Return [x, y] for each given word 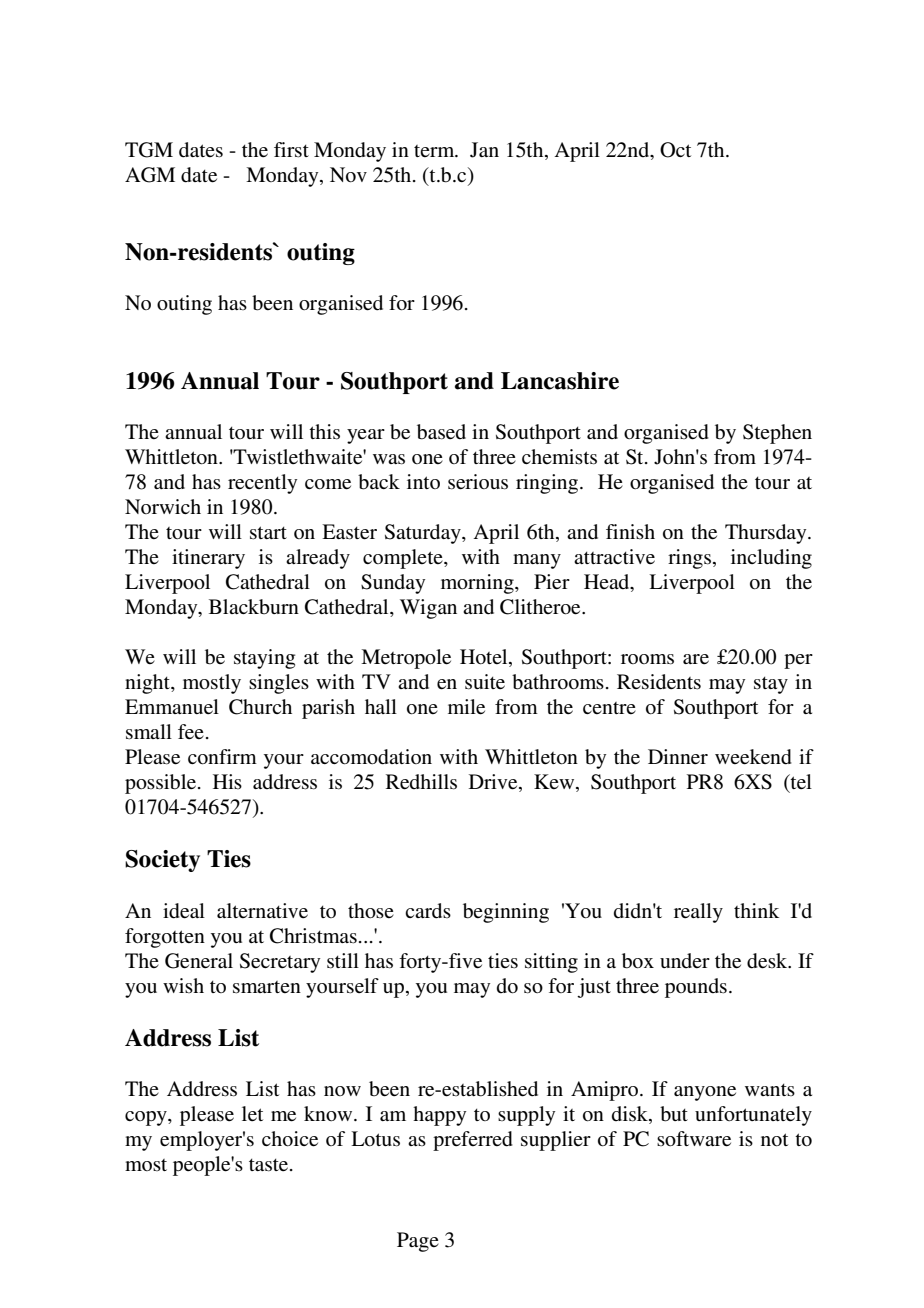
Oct [675, 150]
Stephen [777, 434]
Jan [484, 150]
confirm [222, 757]
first [291, 150]
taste [270, 1165]
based [441, 432]
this [324, 432]
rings [689, 559]
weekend [753, 757]
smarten [267, 987]
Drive [494, 783]
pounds [696, 988]
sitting [551, 963]
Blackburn [254, 607]
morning [478, 584]
